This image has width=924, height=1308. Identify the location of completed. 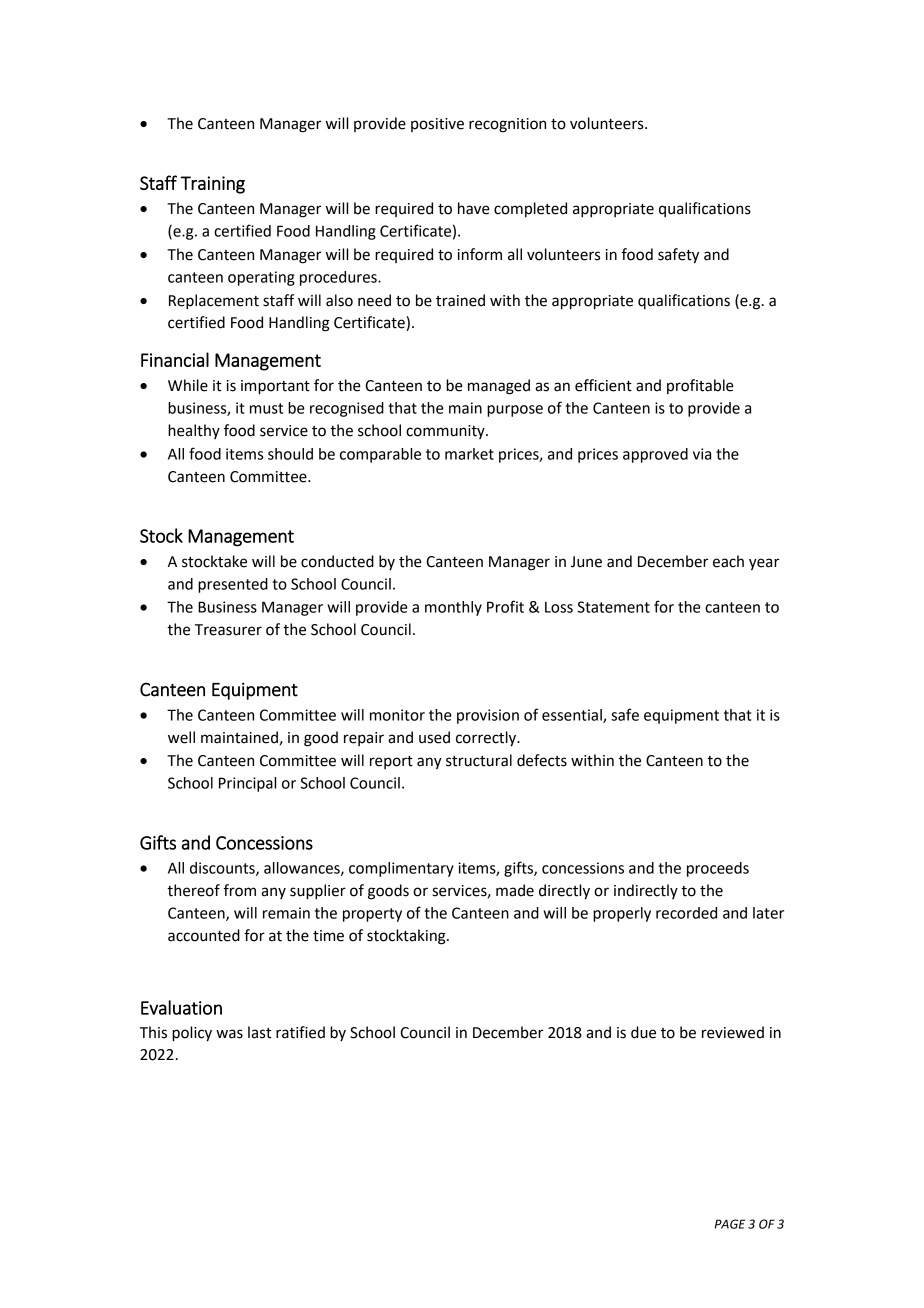
(530, 209).
